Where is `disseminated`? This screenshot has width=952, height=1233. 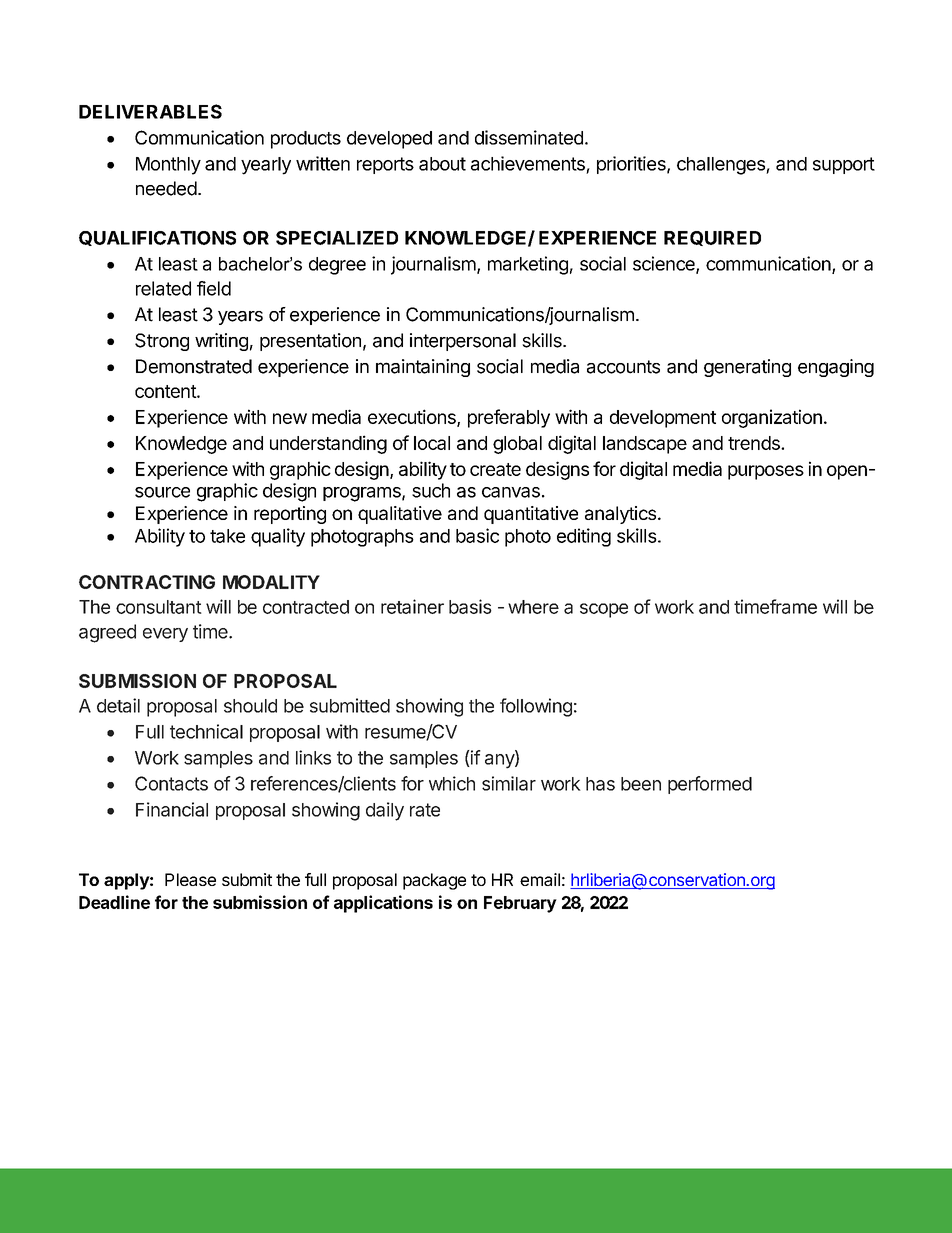 disseminated is located at coordinates (529, 137).
